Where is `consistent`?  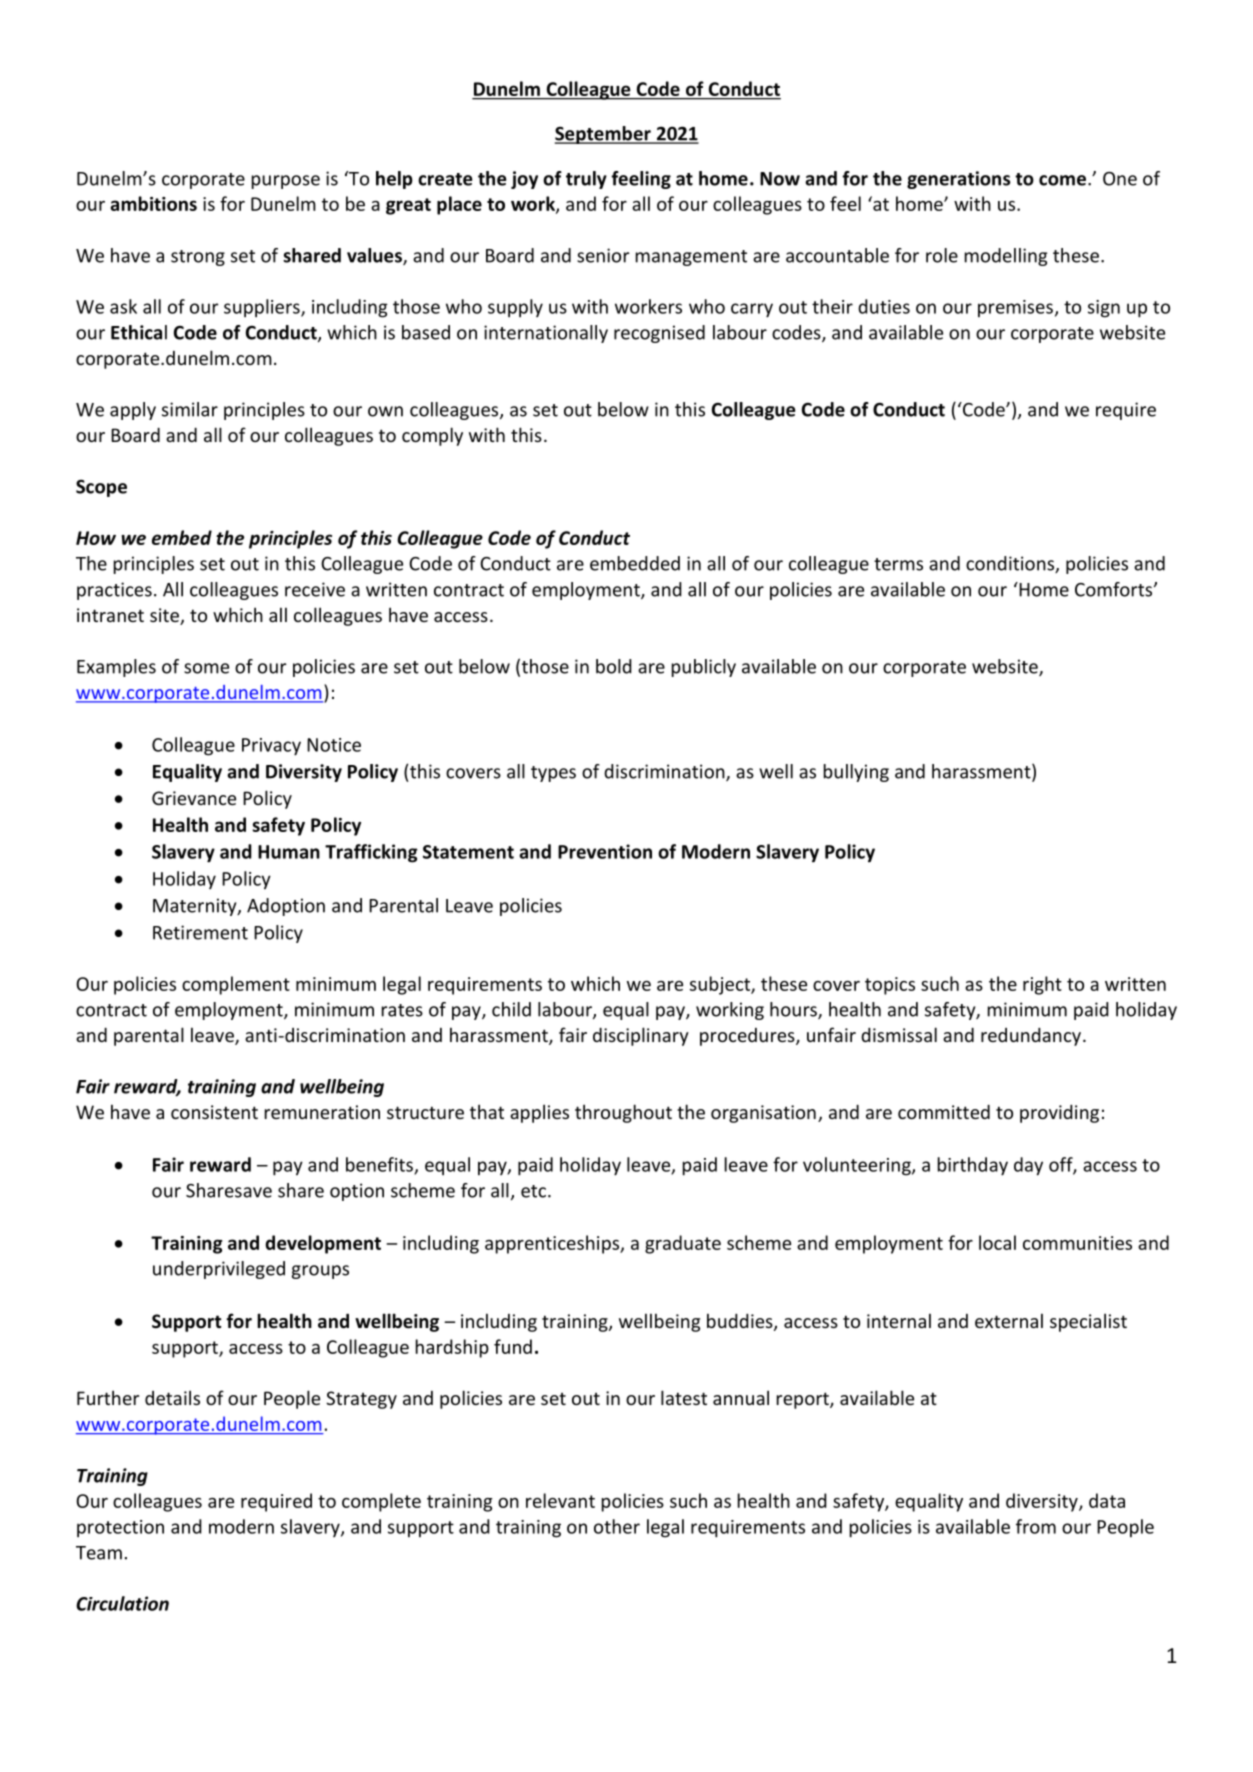 consistent is located at coordinates (214, 1112).
